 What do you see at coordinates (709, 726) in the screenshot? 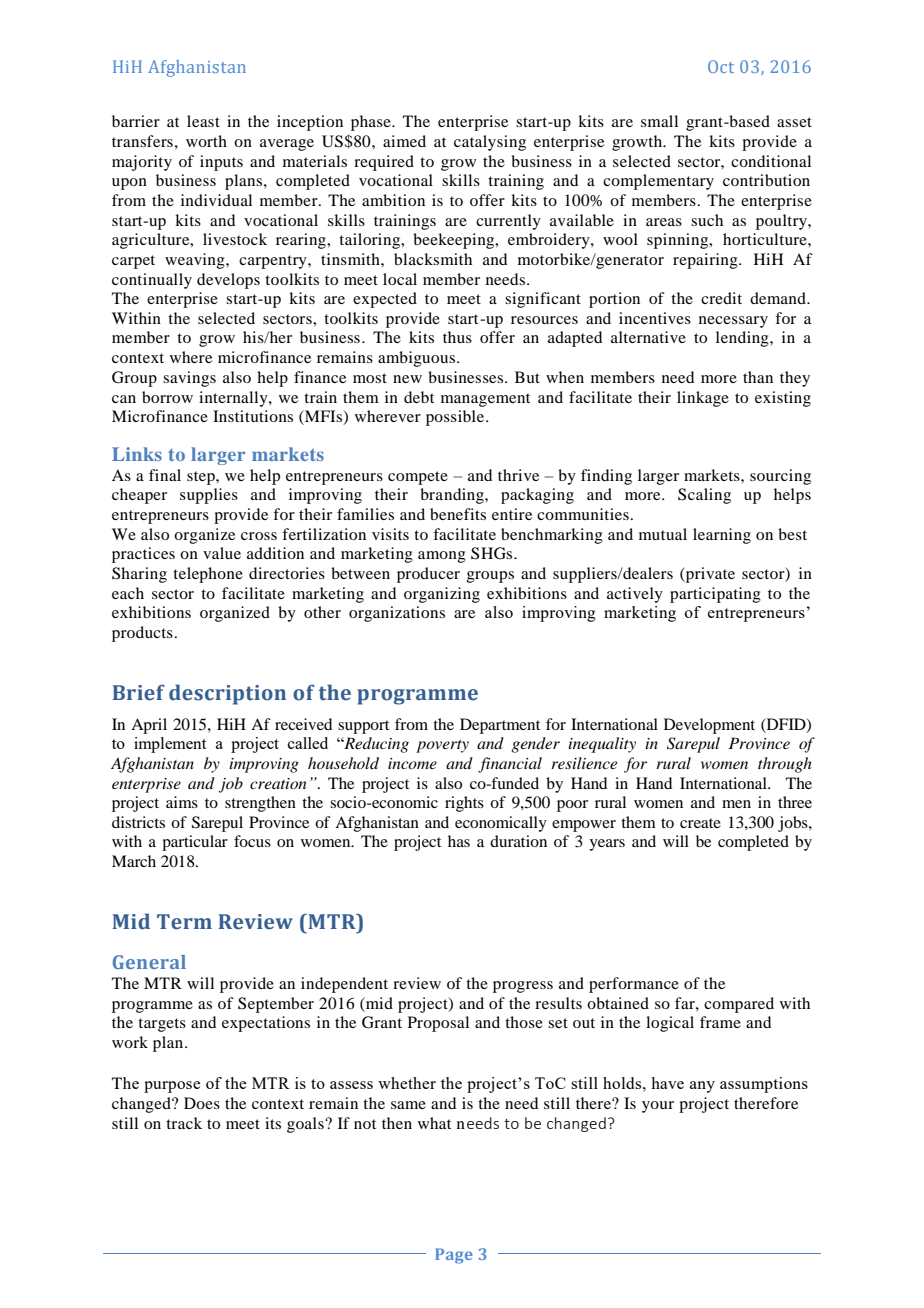
I see `Development` at bounding box center [709, 726].
